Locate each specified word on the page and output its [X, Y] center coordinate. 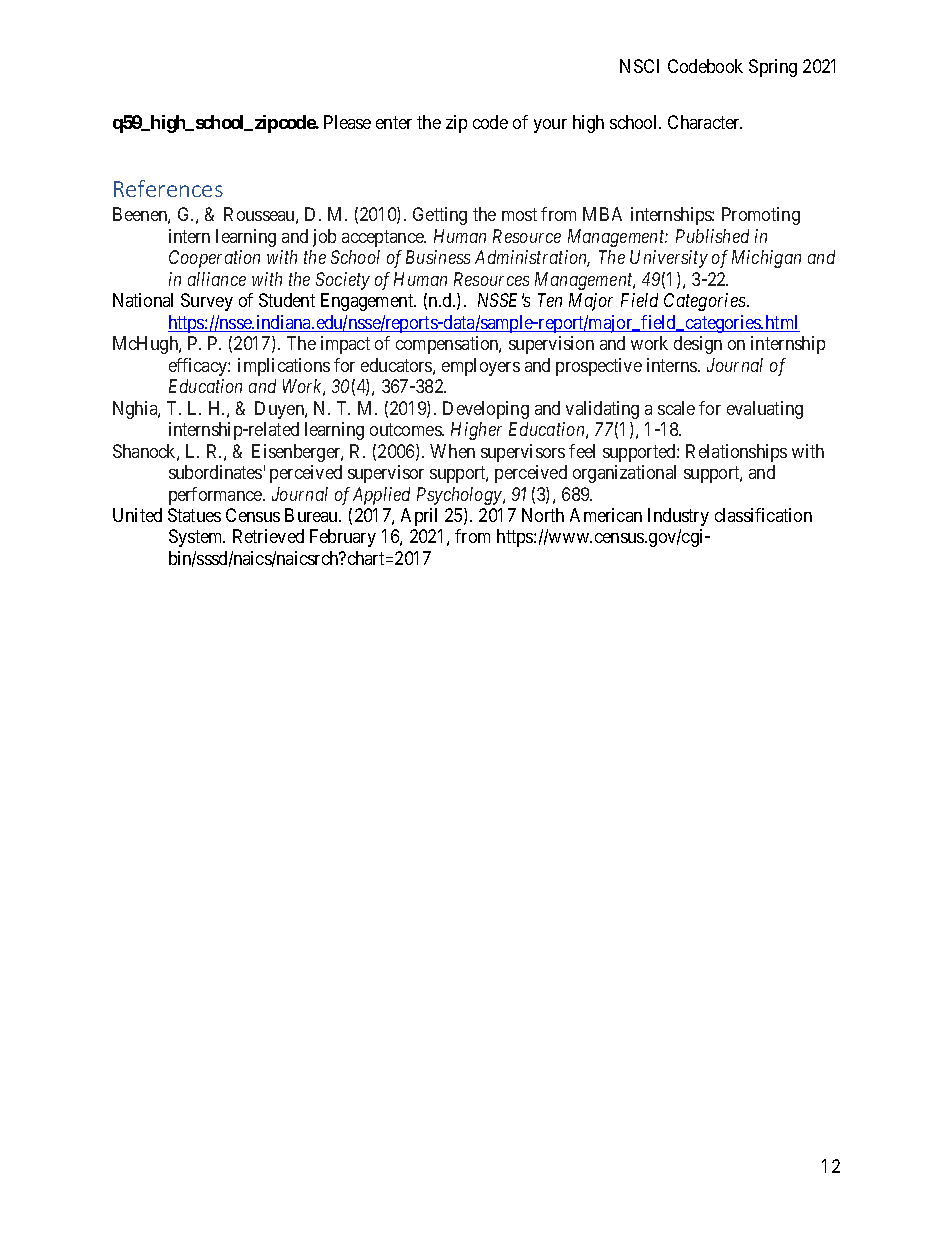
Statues [194, 515]
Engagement [368, 302]
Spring [773, 68]
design [698, 345]
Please [347, 122]
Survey [207, 302]
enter [394, 122]
